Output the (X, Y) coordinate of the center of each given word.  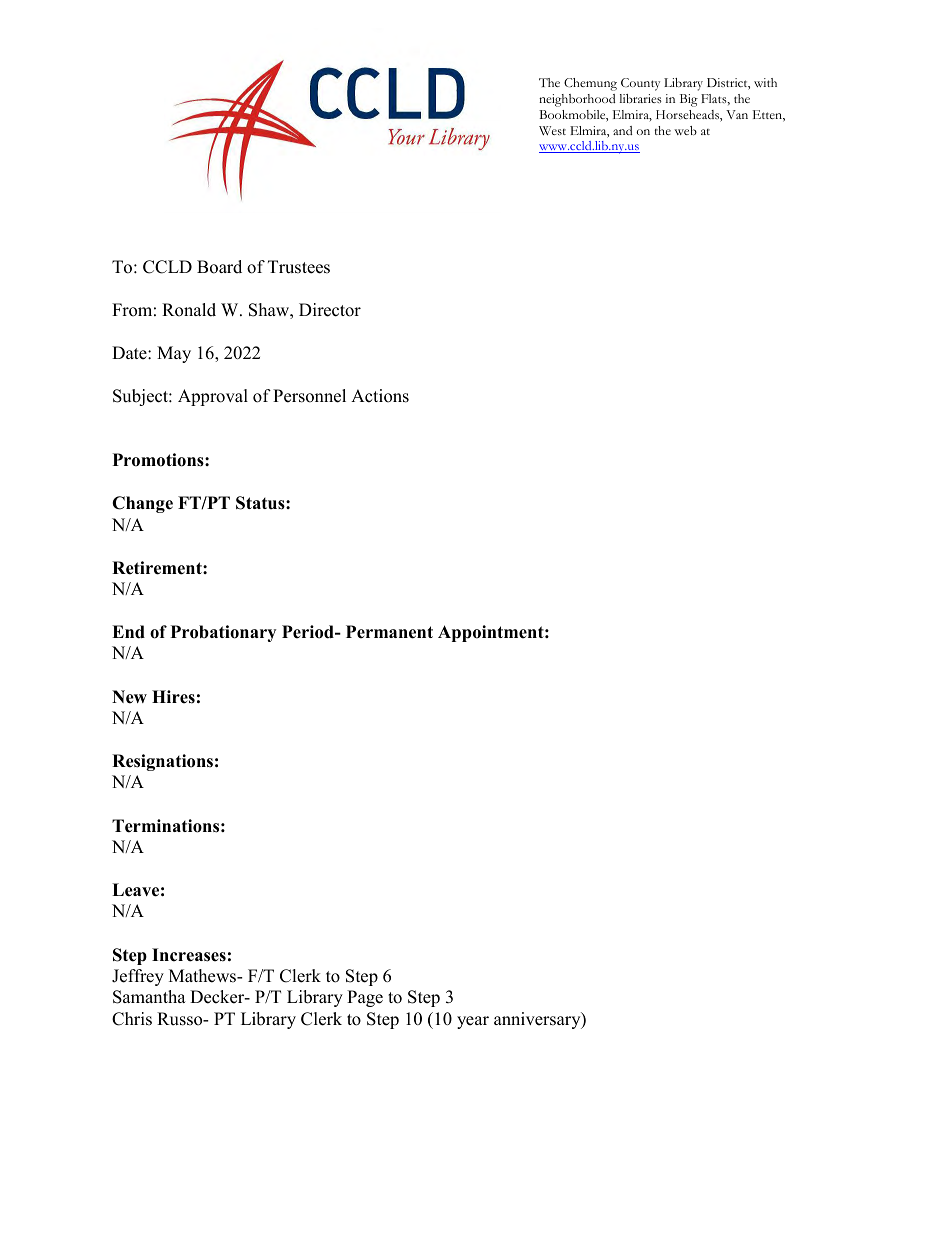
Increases (189, 955)
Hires (173, 697)
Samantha (149, 997)
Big (689, 100)
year (473, 1022)
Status (261, 503)
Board (219, 267)
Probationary (223, 633)
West (552, 130)
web (685, 130)
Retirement (158, 568)
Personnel (309, 396)
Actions (380, 396)
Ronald (189, 310)
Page (365, 998)
